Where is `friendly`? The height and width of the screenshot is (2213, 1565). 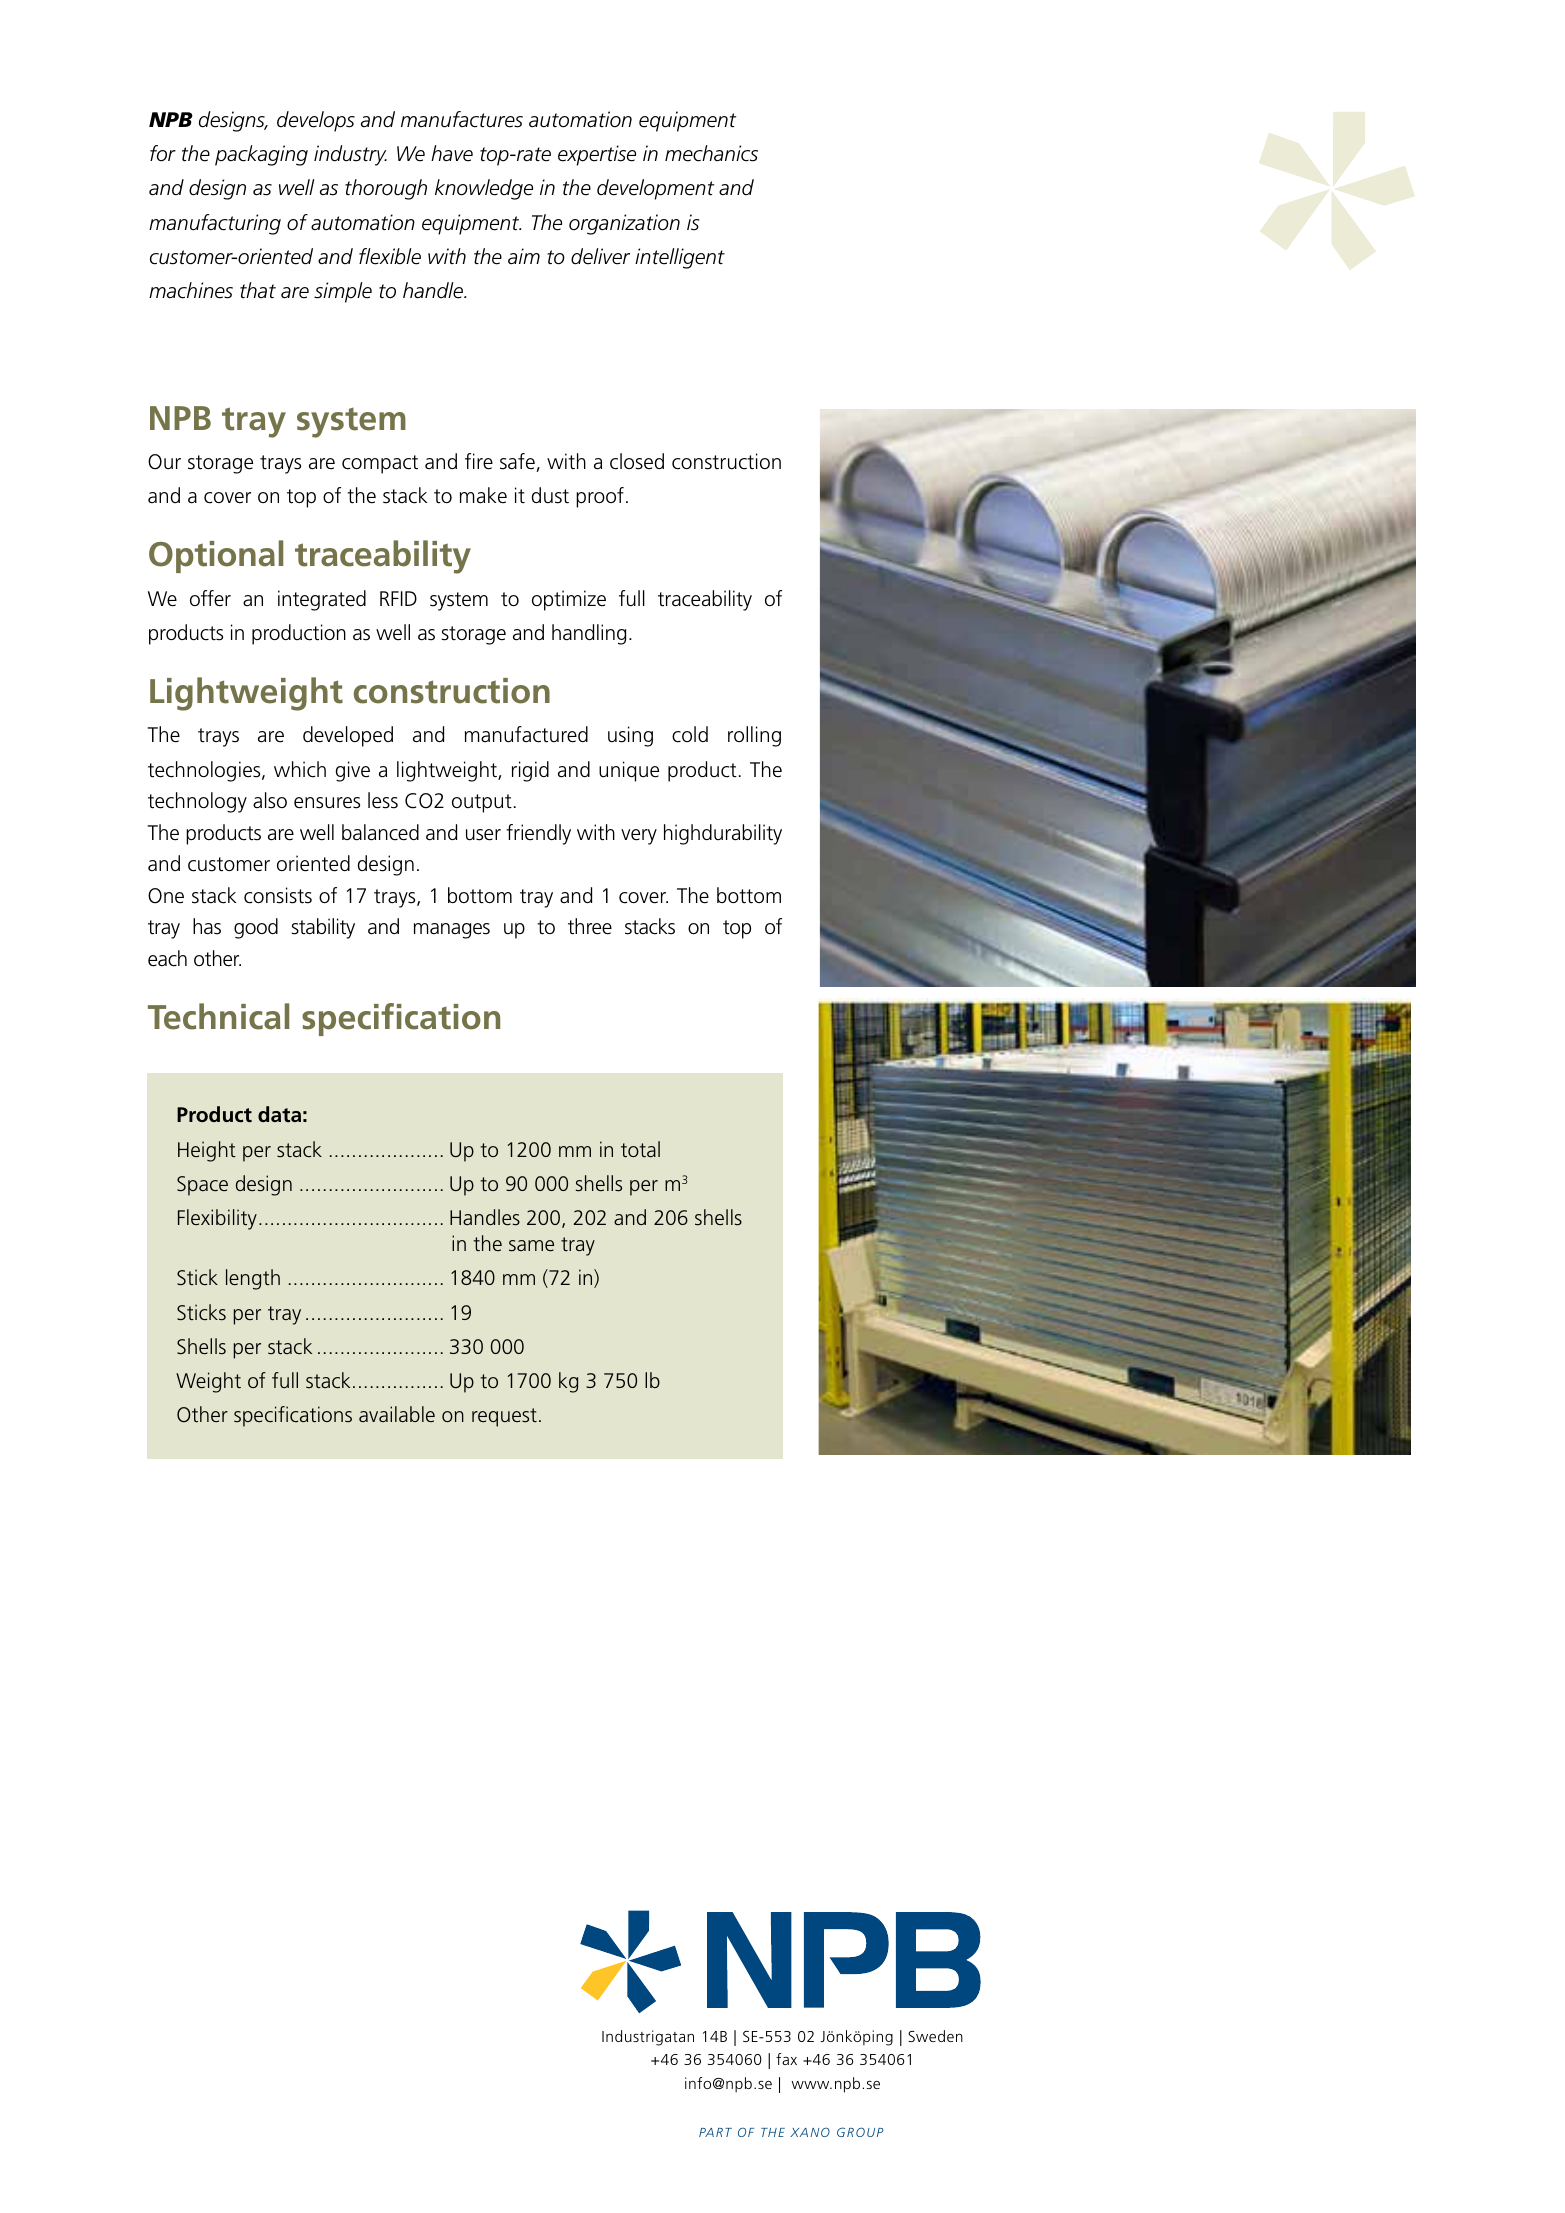
friendly is located at coordinates (538, 834).
